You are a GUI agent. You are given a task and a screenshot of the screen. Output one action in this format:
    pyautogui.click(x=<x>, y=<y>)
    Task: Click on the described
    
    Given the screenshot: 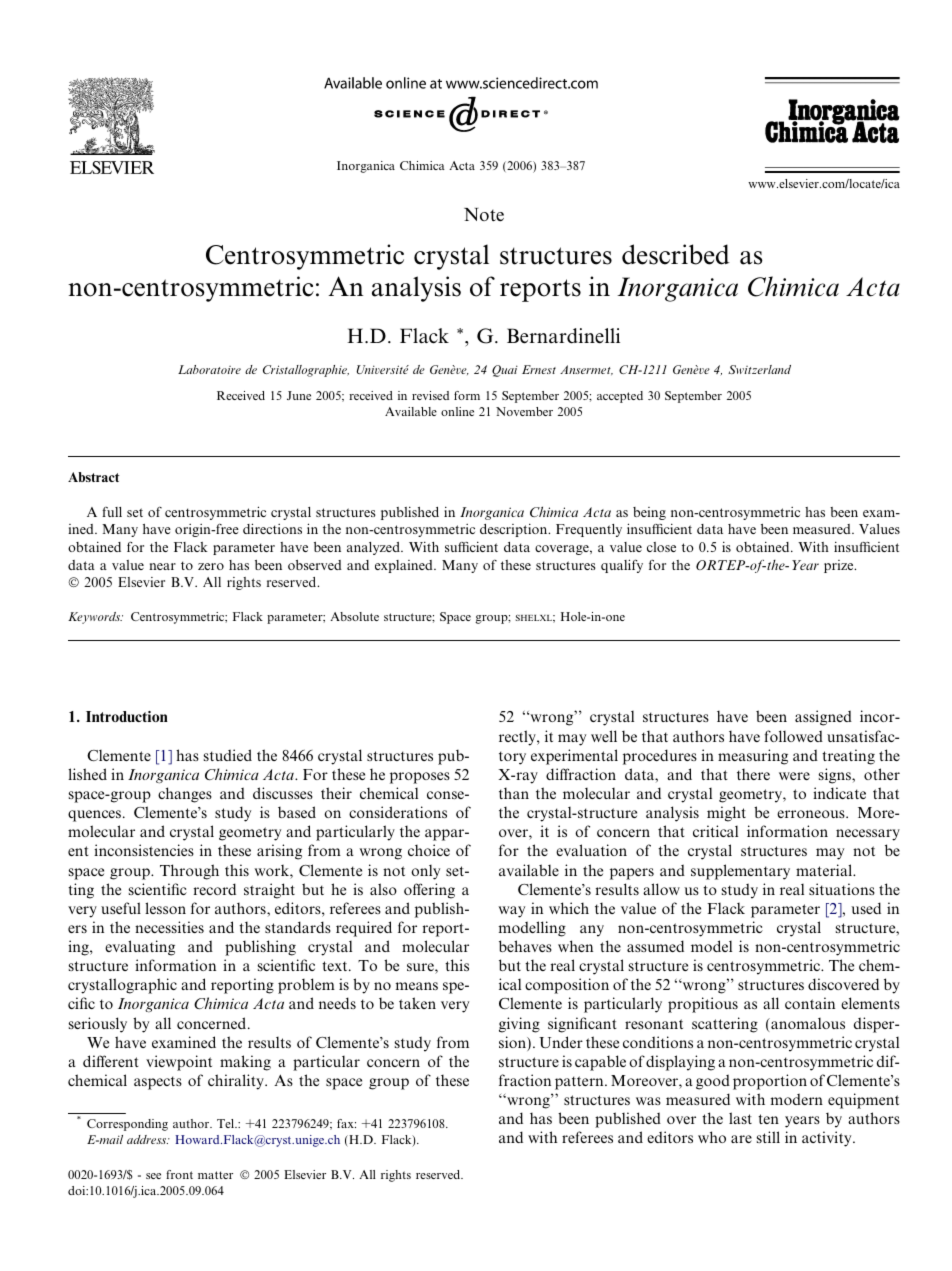 What is the action you would take?
    pyautogui.click(x=676, y=254)
